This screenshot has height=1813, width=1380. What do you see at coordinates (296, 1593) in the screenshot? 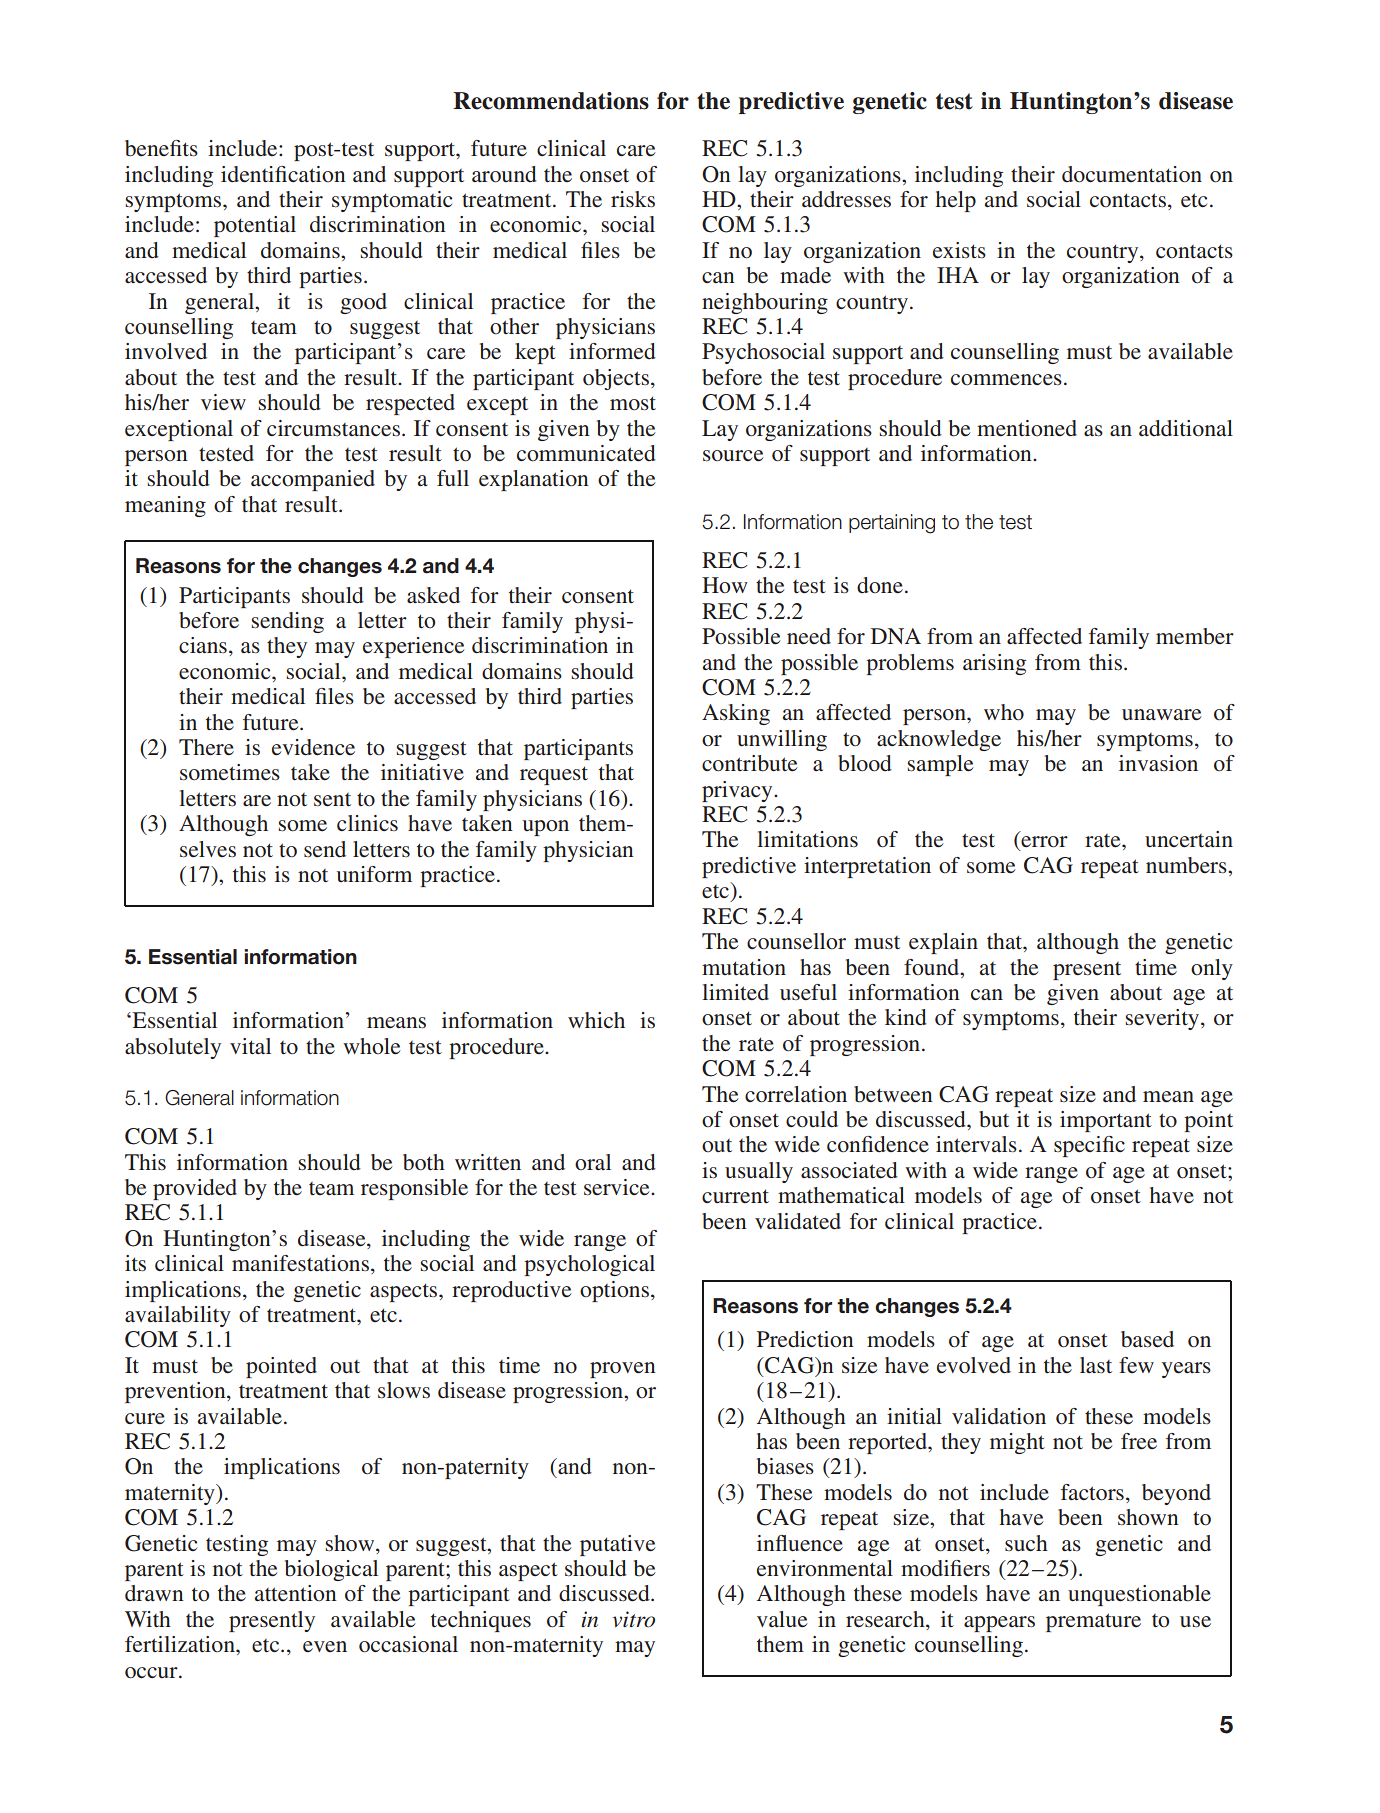
I see `attention` at bounding box center [296, 1593].
